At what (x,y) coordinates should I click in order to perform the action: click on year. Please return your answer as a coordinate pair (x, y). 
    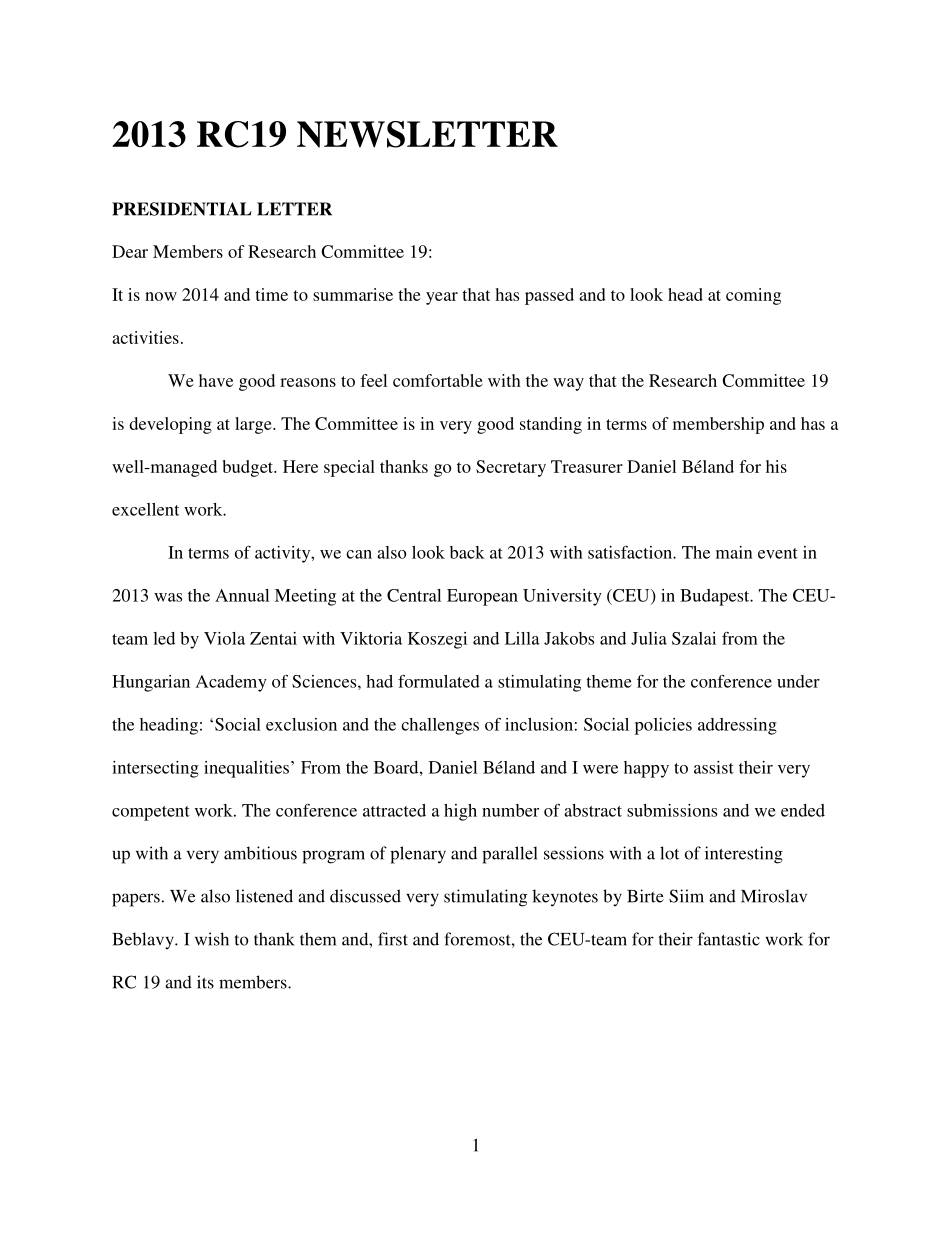
    Looking at the image, I should click on (442, 298).
